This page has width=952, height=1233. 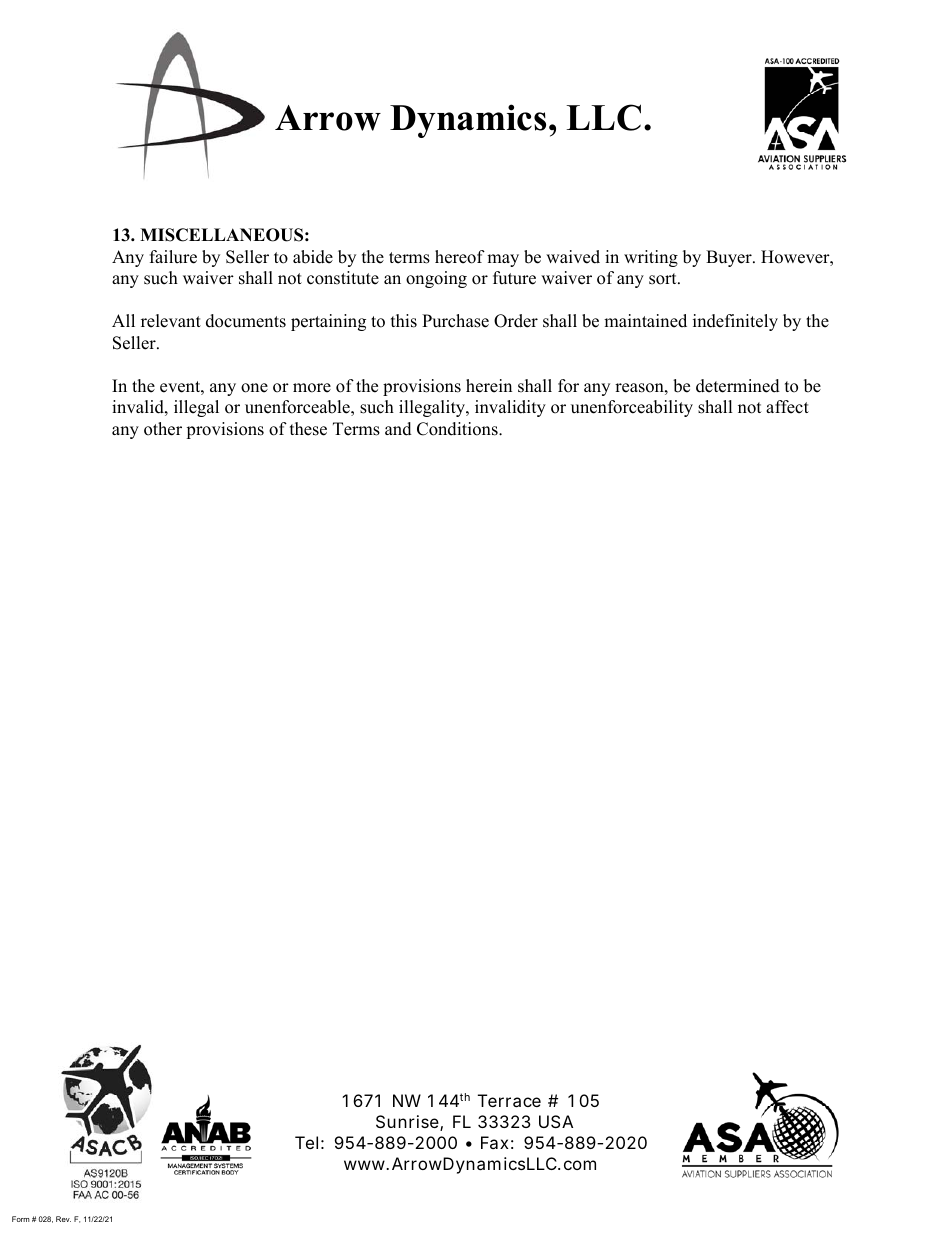 What do you see at coordinates (163, 429) in the page?
I see `other` at bounding box center [163, 429].
